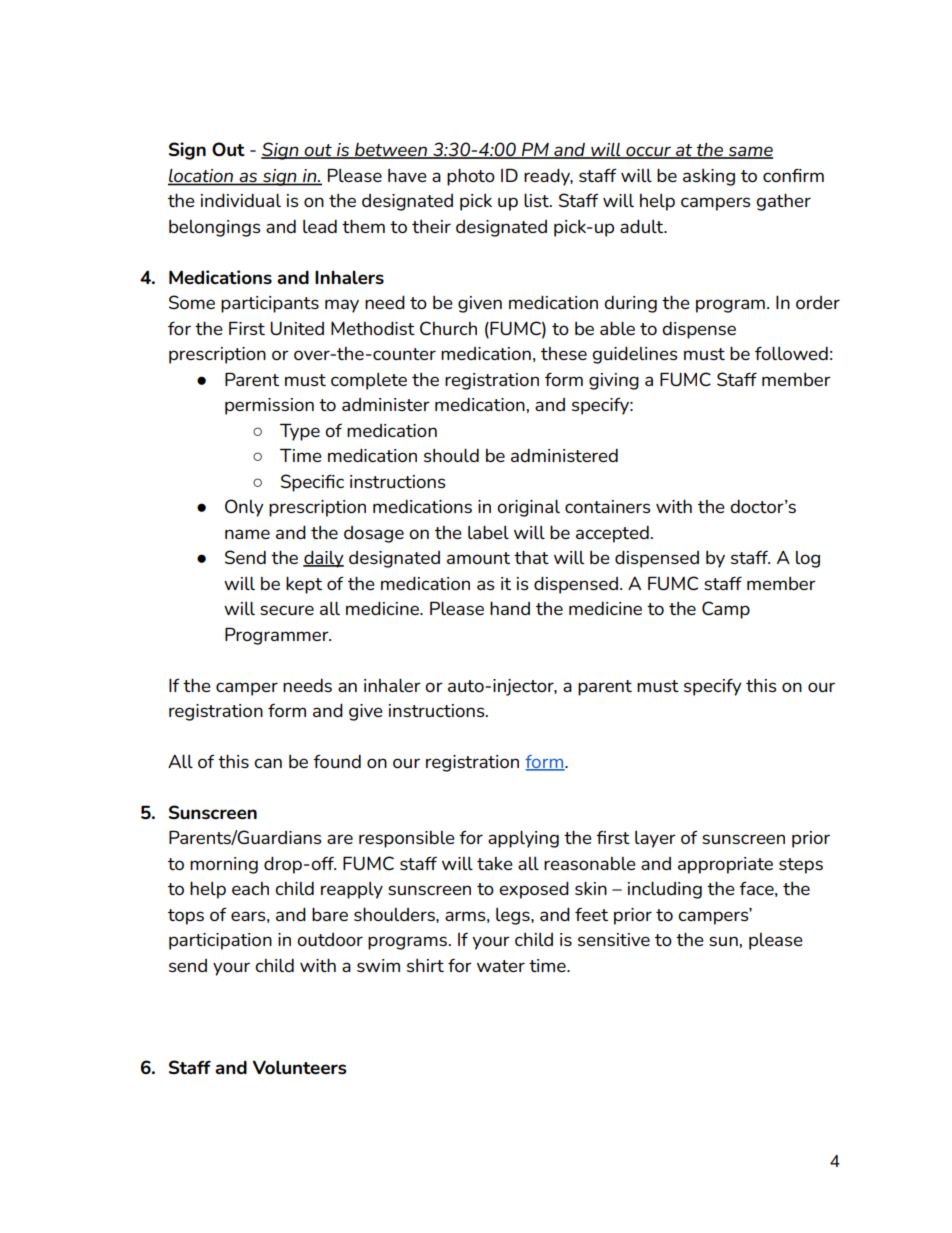 The width and height of the screenshot is (952, 1233). I want to click on log, so click(808, 559).
